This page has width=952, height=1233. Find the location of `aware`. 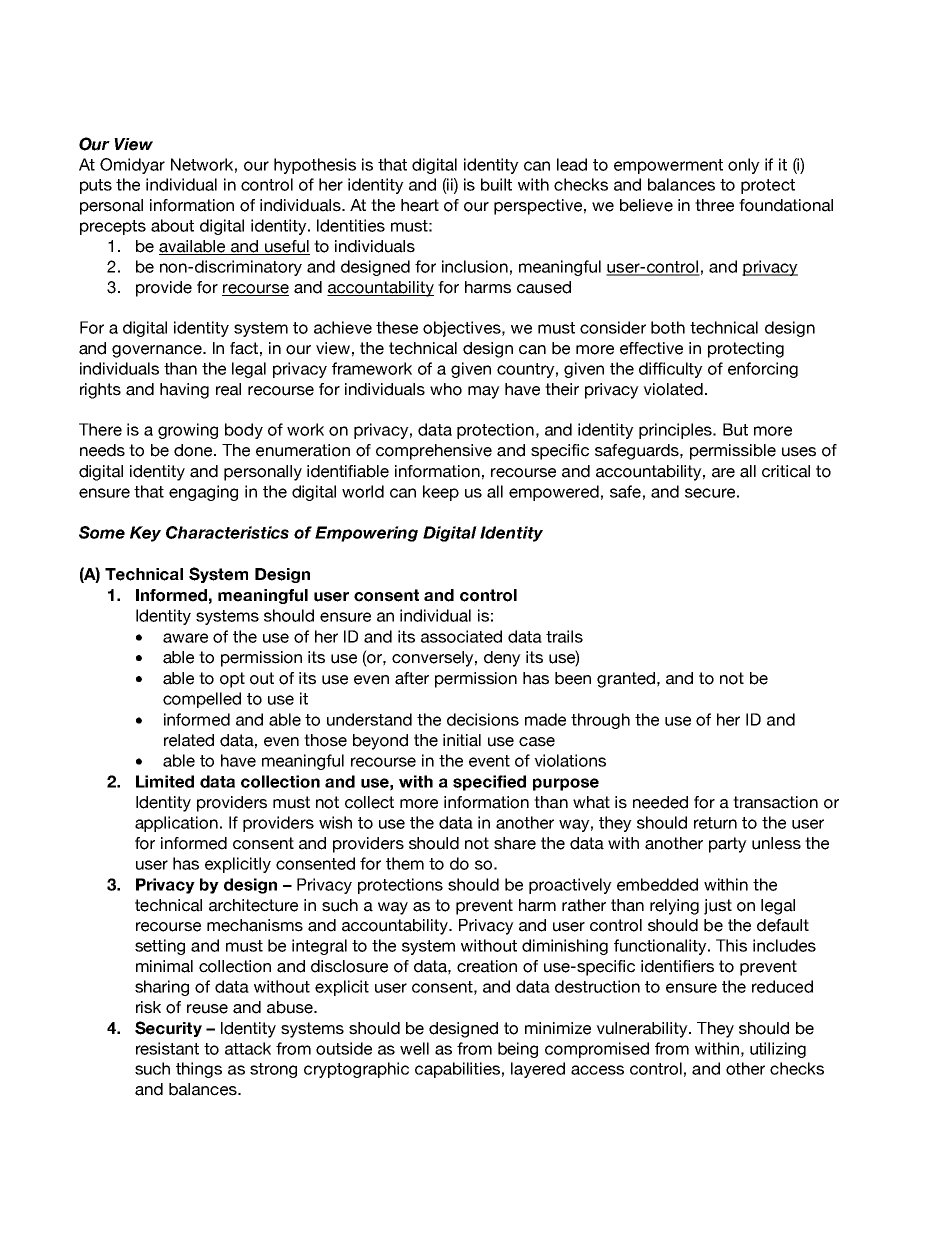

aware is located at coordinates (185, 638).
